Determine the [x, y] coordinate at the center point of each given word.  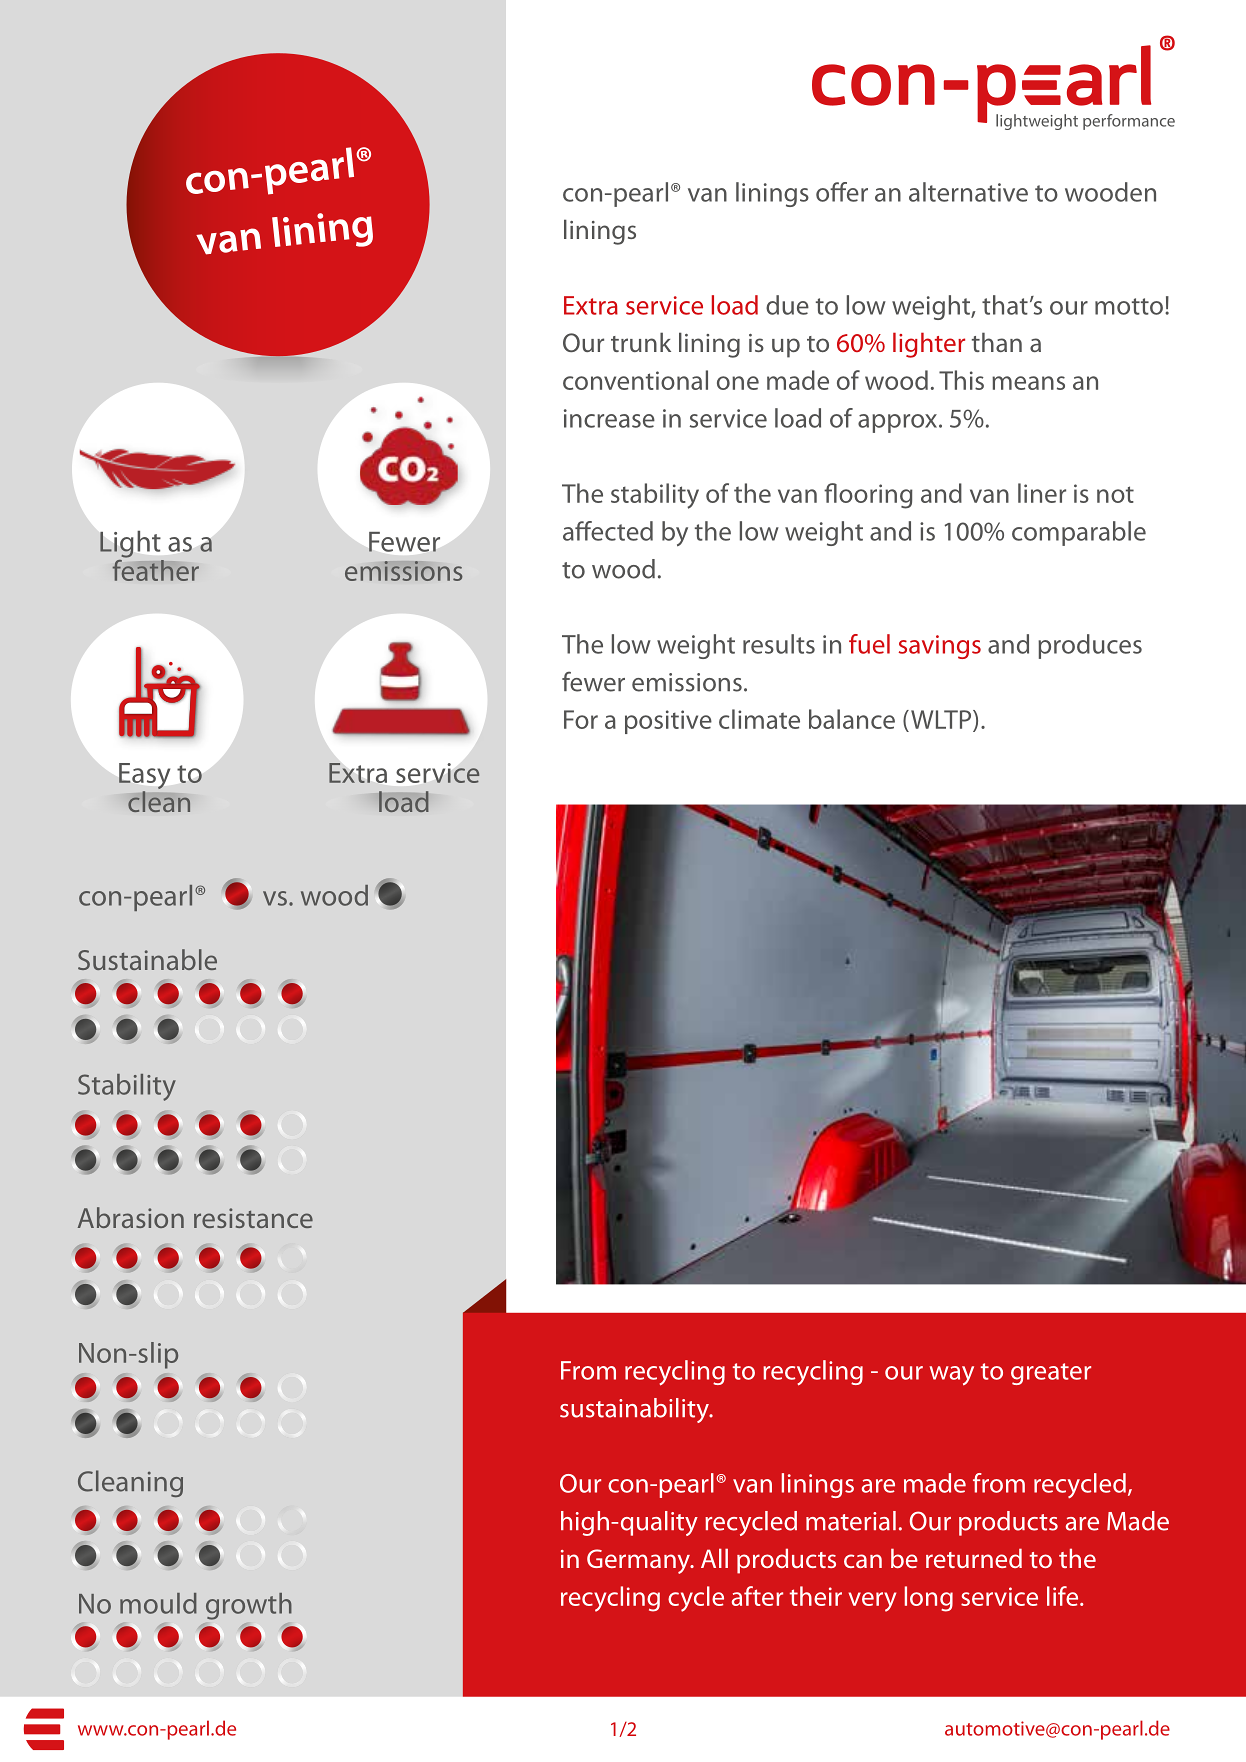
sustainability [635, 1410]
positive [668, 722]
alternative [968, 192]
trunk [641, 342]
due [787, 305]
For [581, 719]
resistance [253, 1218]
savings [940, 647]
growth [249, 1606]
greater [1051, 1374]
